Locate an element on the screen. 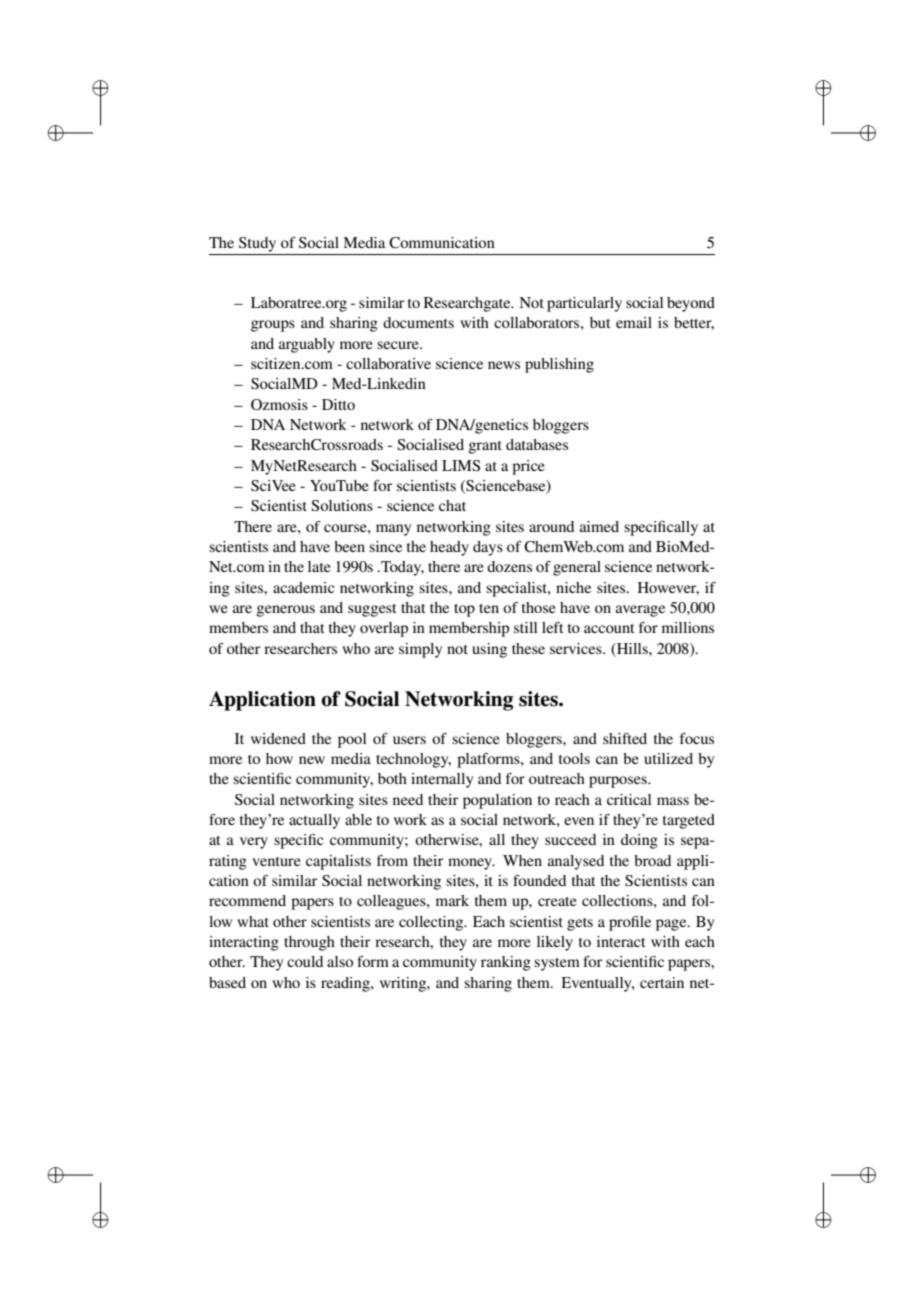 Image resolution: width=924 pixels, height=1308 pixels. Ditto is located at coordinates (338, 404).
